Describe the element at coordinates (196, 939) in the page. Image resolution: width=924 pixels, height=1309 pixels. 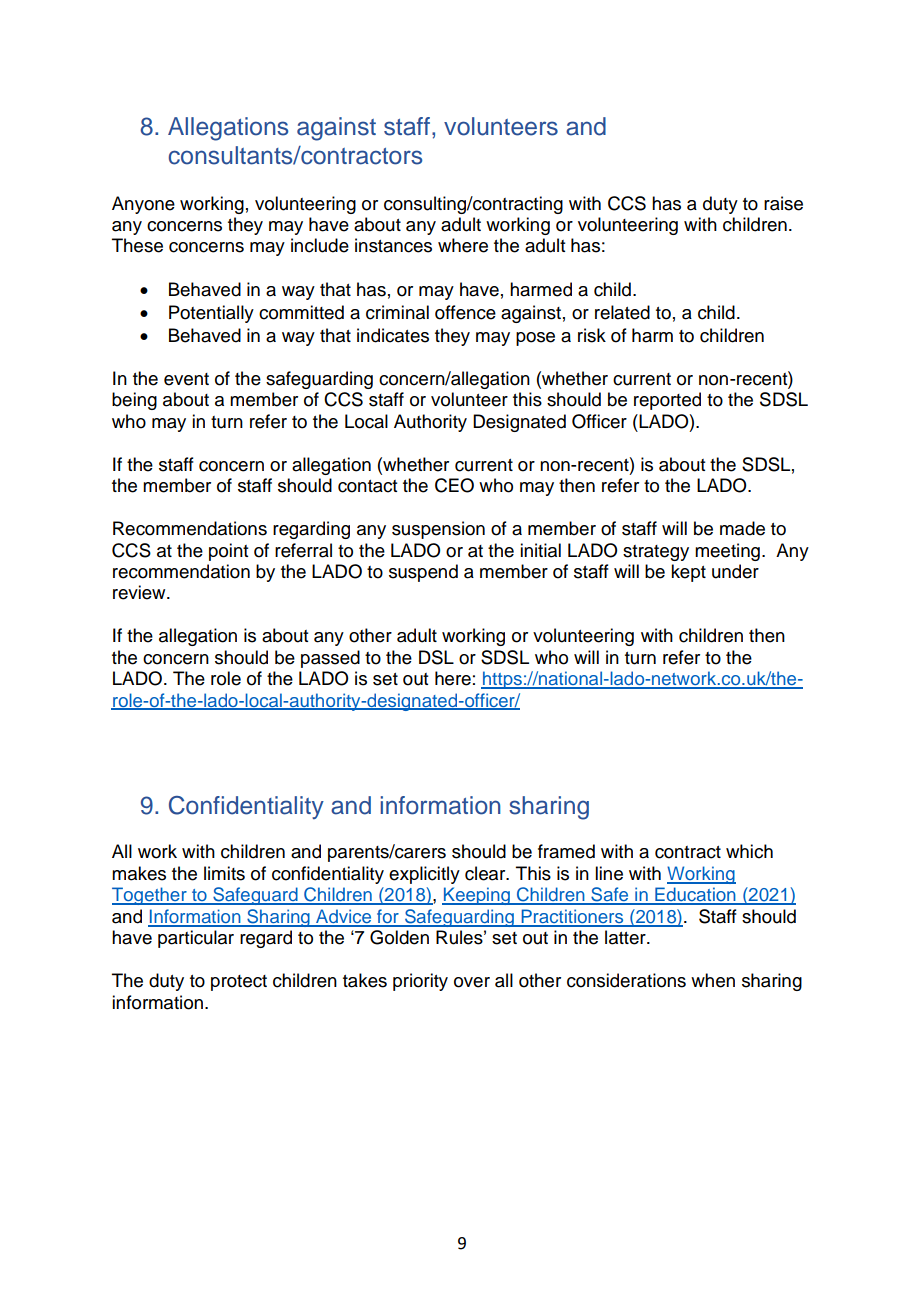
I see `particular` at that location.
